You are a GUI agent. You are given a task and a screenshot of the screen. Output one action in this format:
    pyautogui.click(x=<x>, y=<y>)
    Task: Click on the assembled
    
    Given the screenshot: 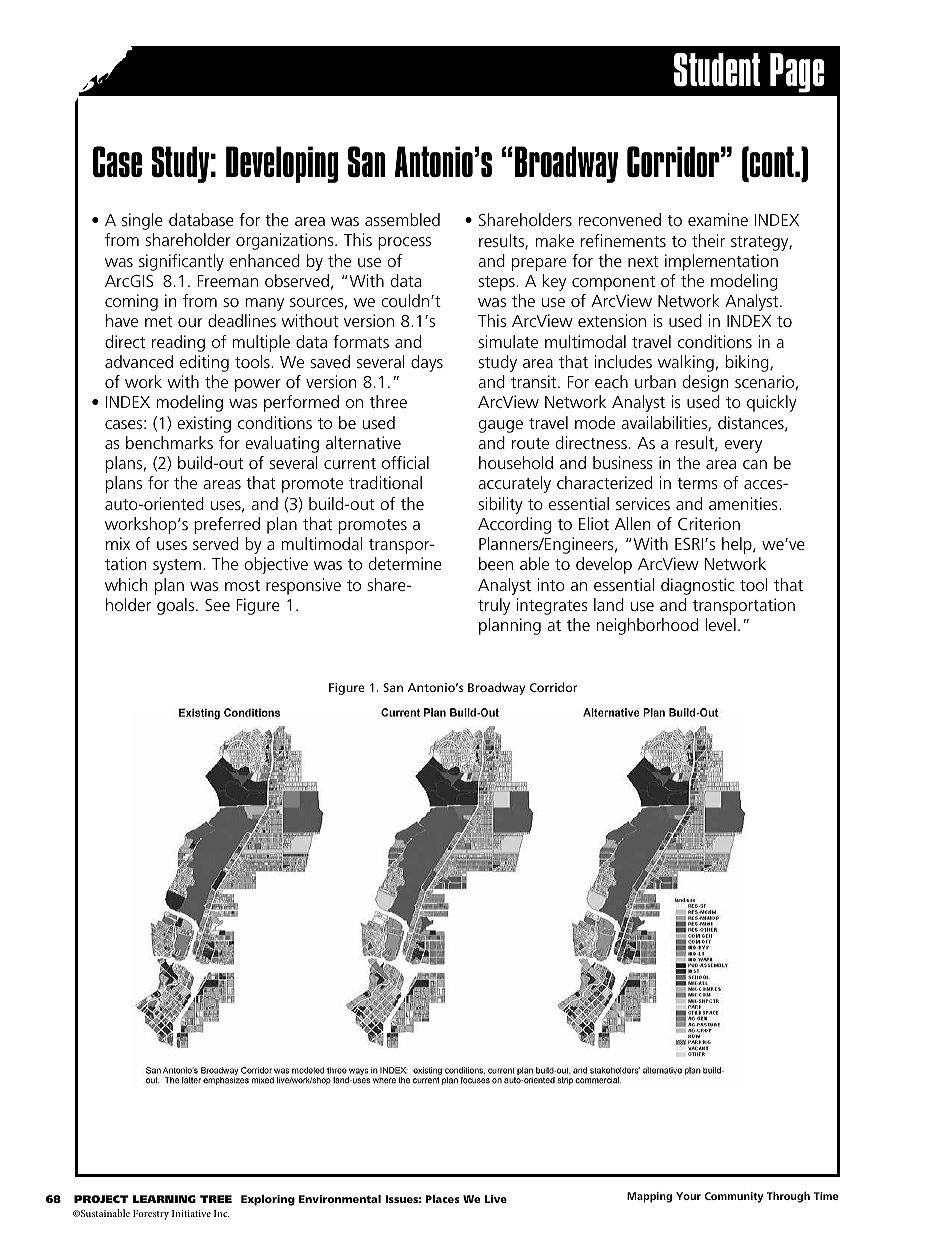 What is the action you would take?
    pyautogui.click(x=402, y=219)
